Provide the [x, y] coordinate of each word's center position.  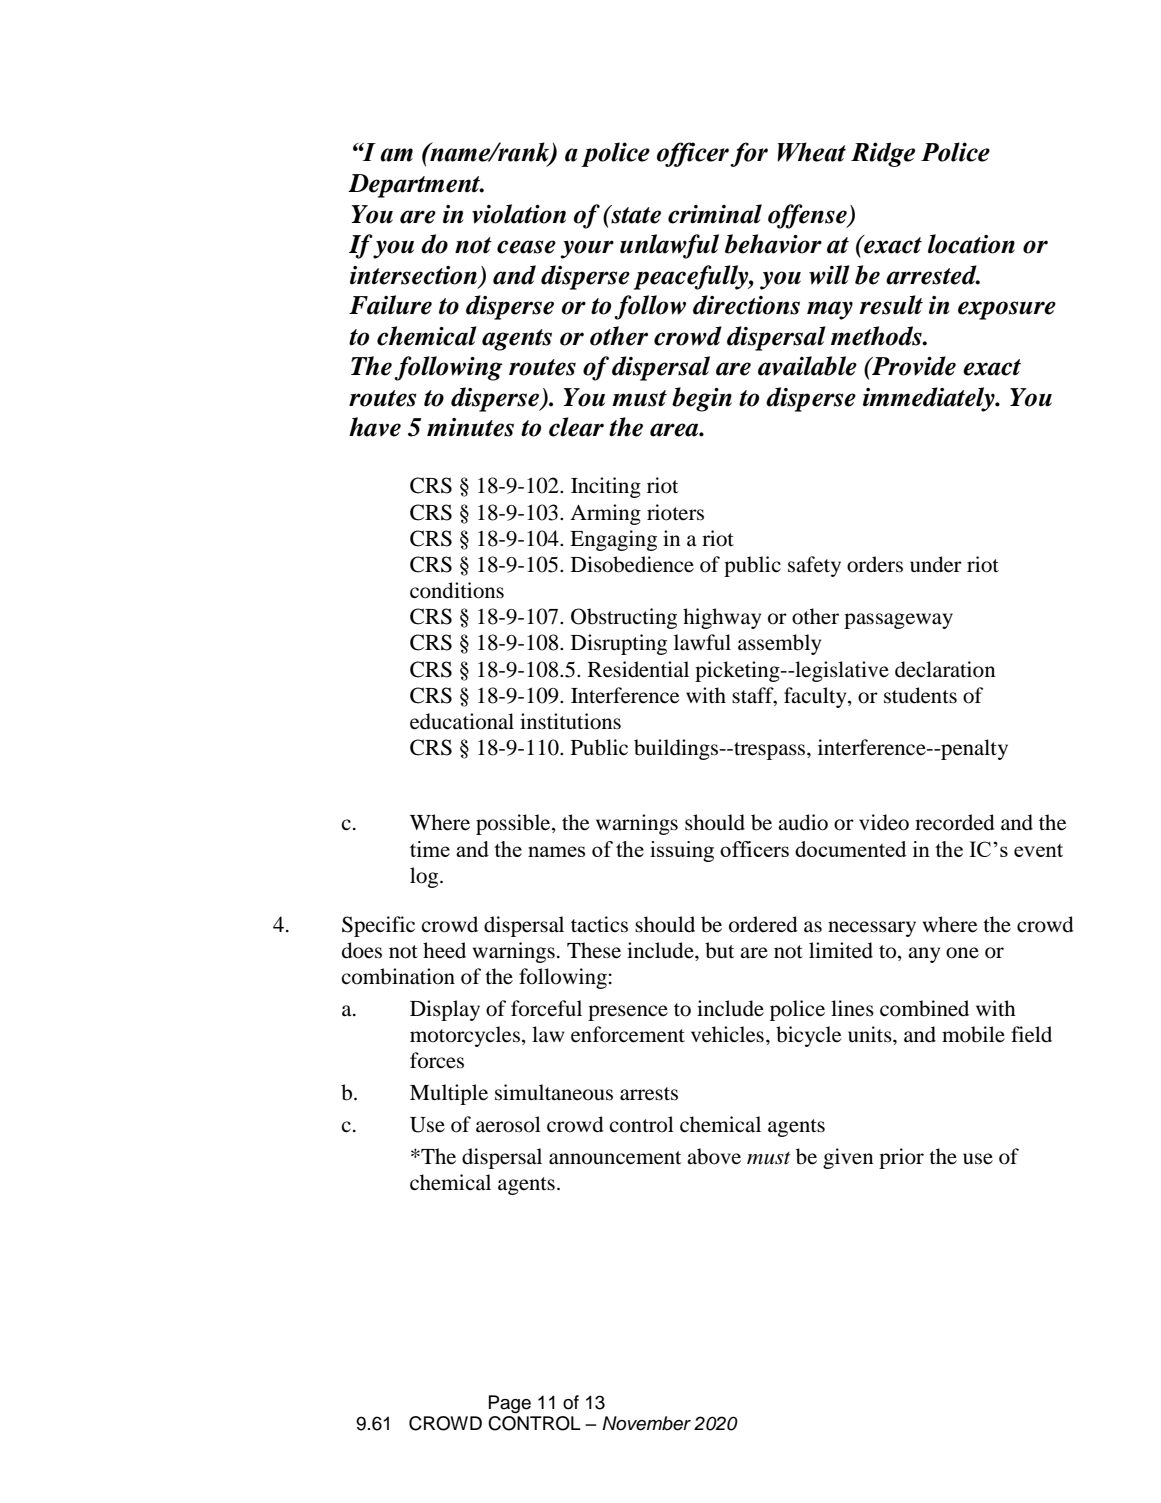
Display [445, 1010]
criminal [715, 214]
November [646, 1423]
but [719, 950]
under [936, 564]
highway [722, 618]
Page [510, 1404]
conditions [457, 590]
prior [901, 1158]
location [971, 244]
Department [415, 186]
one [962, 953]
